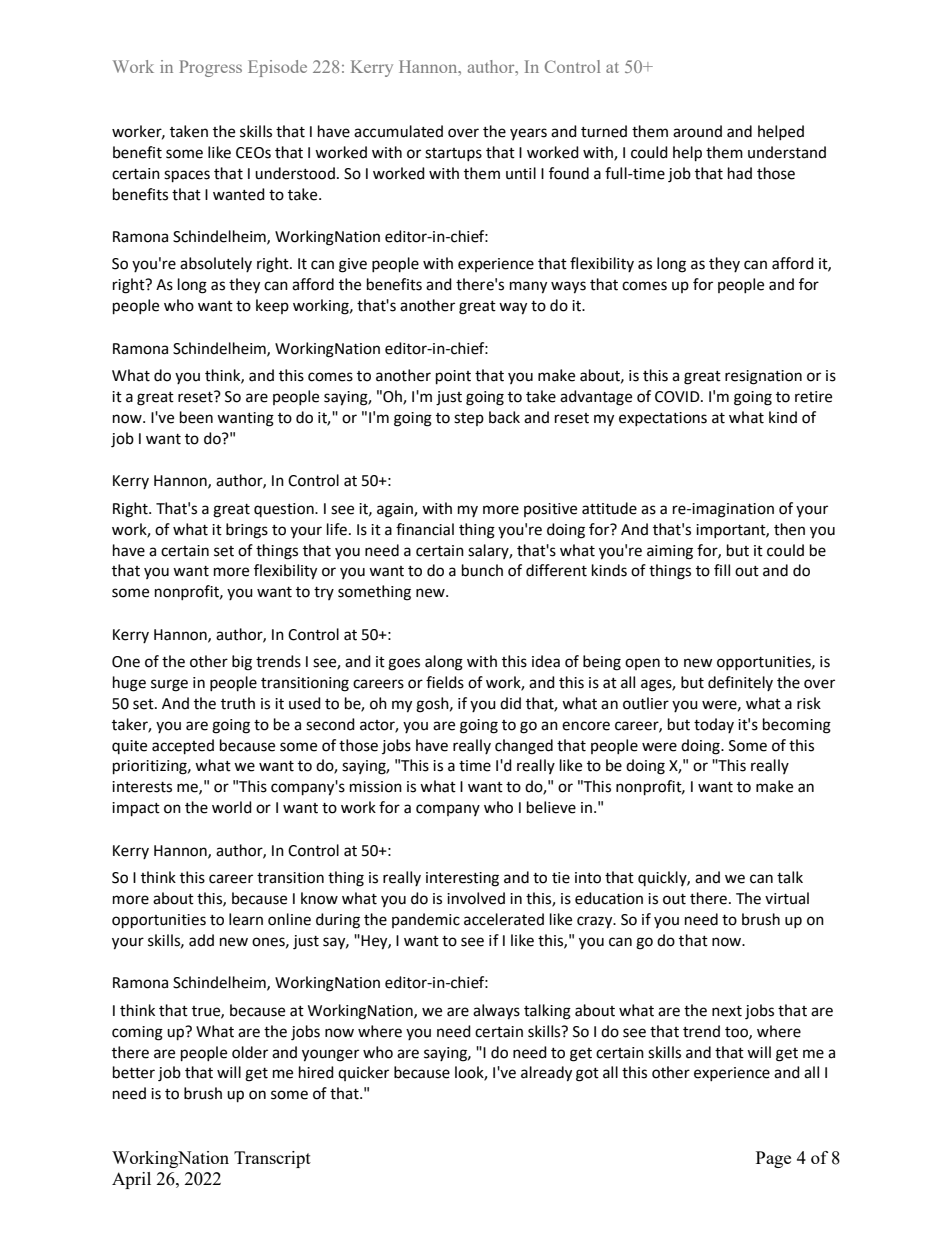 This document has height=1233, width=952. What do you see at coordinates (482, 570) in the document?
I see `bunch` at bounding box center [482, 570].
